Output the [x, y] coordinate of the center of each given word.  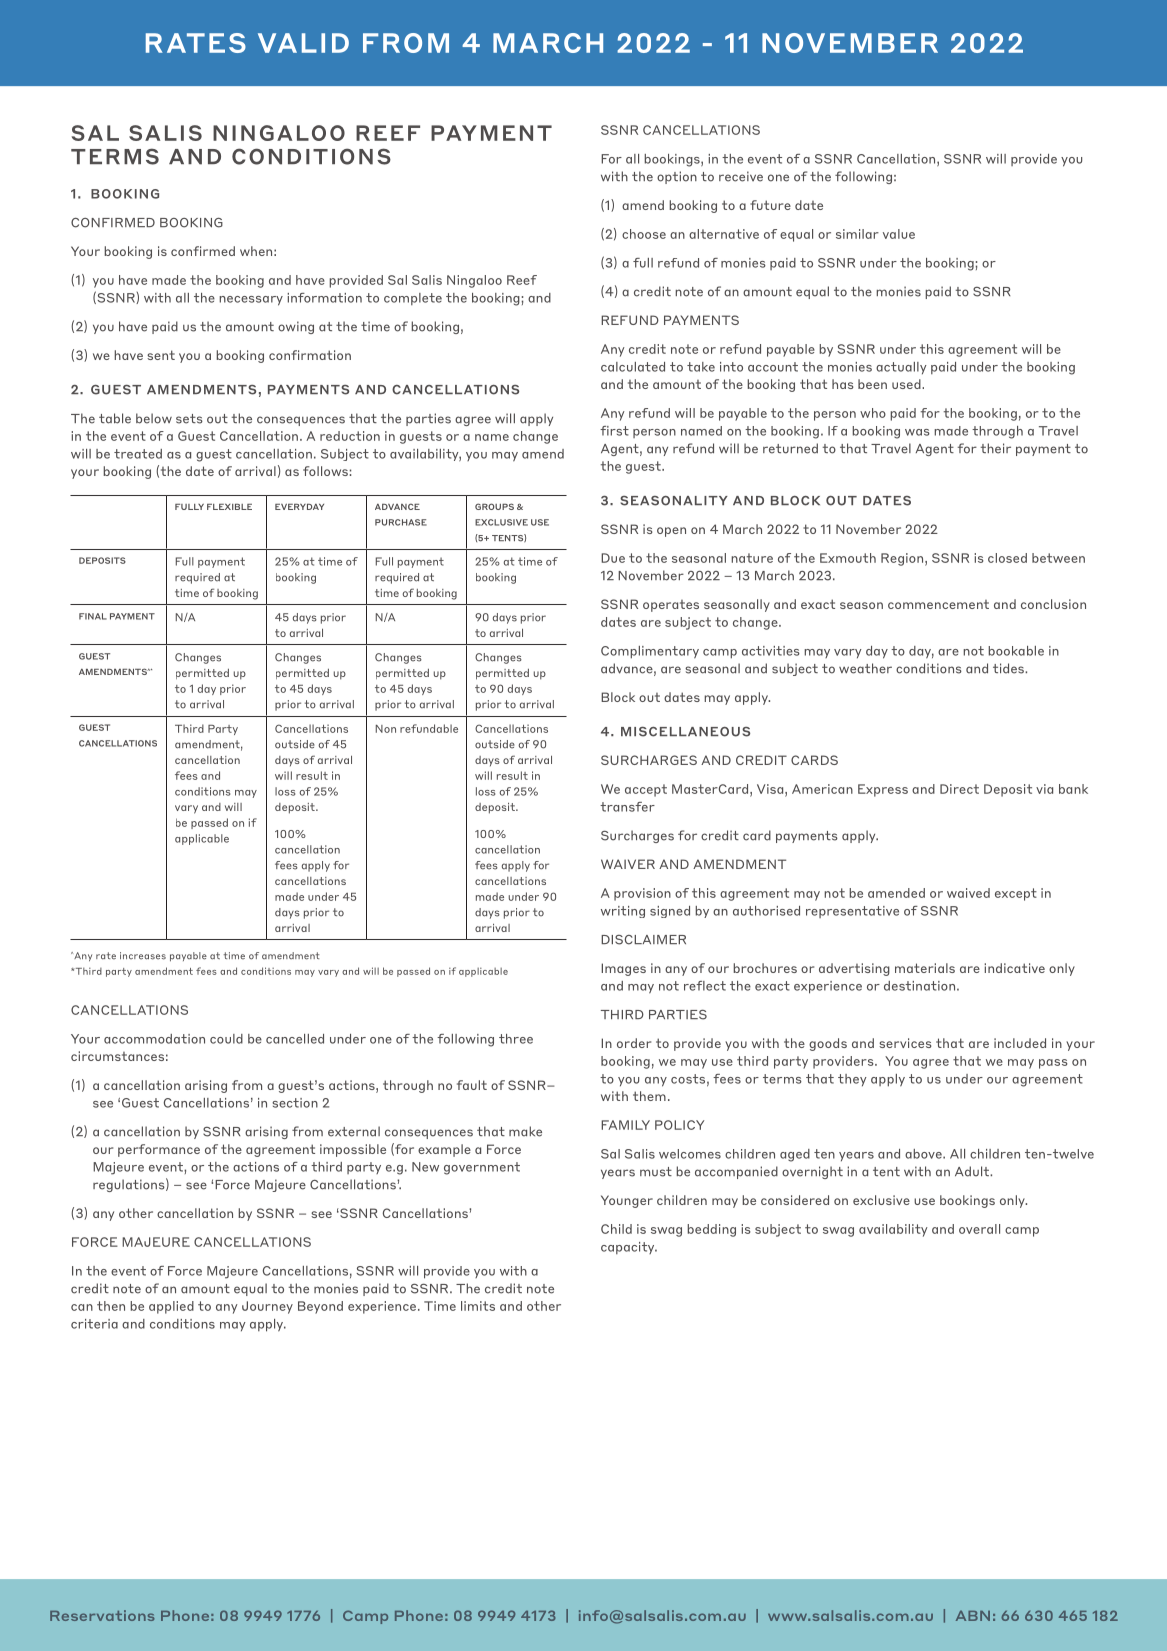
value [899, 234]
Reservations [102, 1615]
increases [143, 956]
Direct [959, 789]
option [677, 177]
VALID [303, 43]
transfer [627, 807]
